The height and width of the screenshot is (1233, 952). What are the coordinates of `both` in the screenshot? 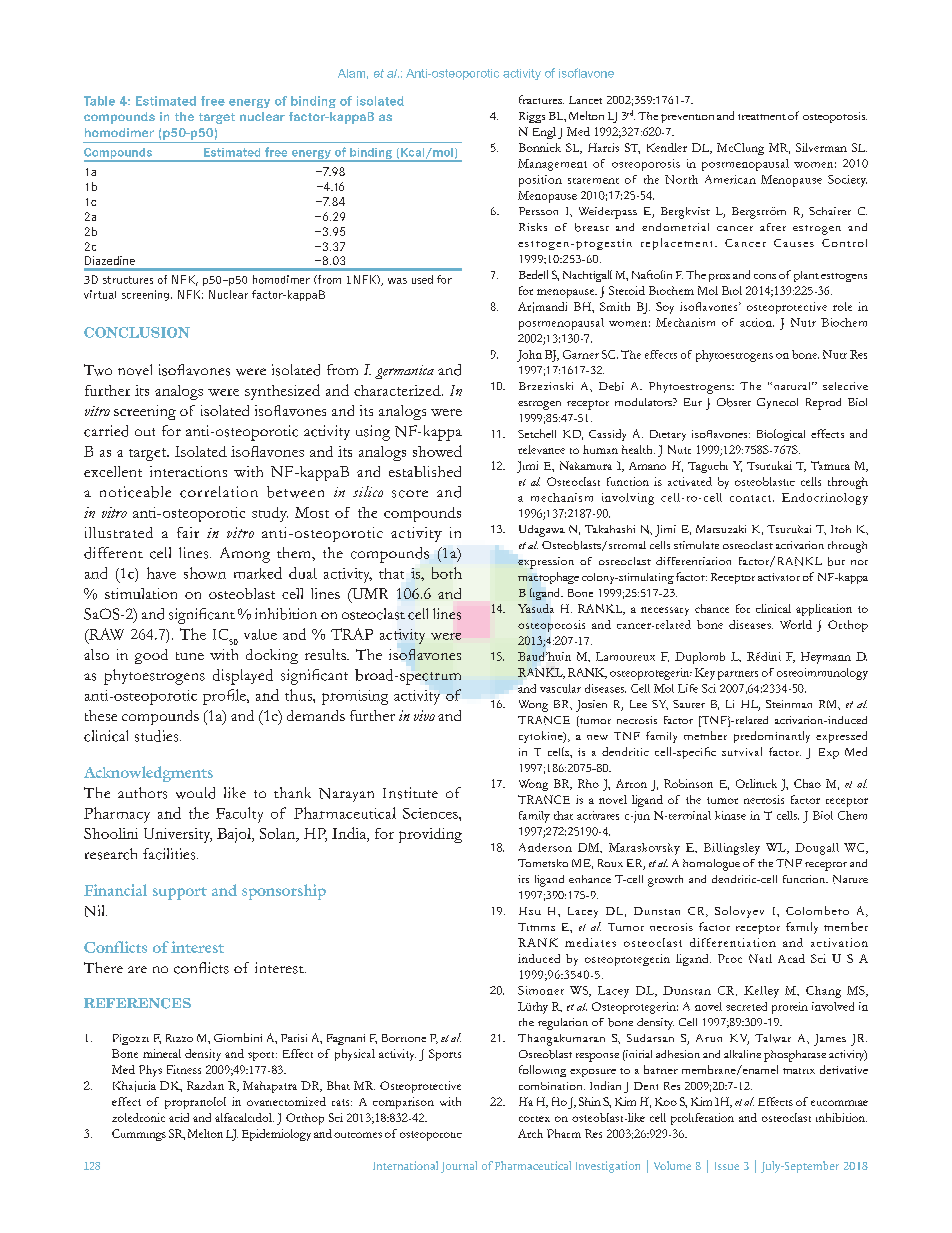 It's located at (447, 573).
